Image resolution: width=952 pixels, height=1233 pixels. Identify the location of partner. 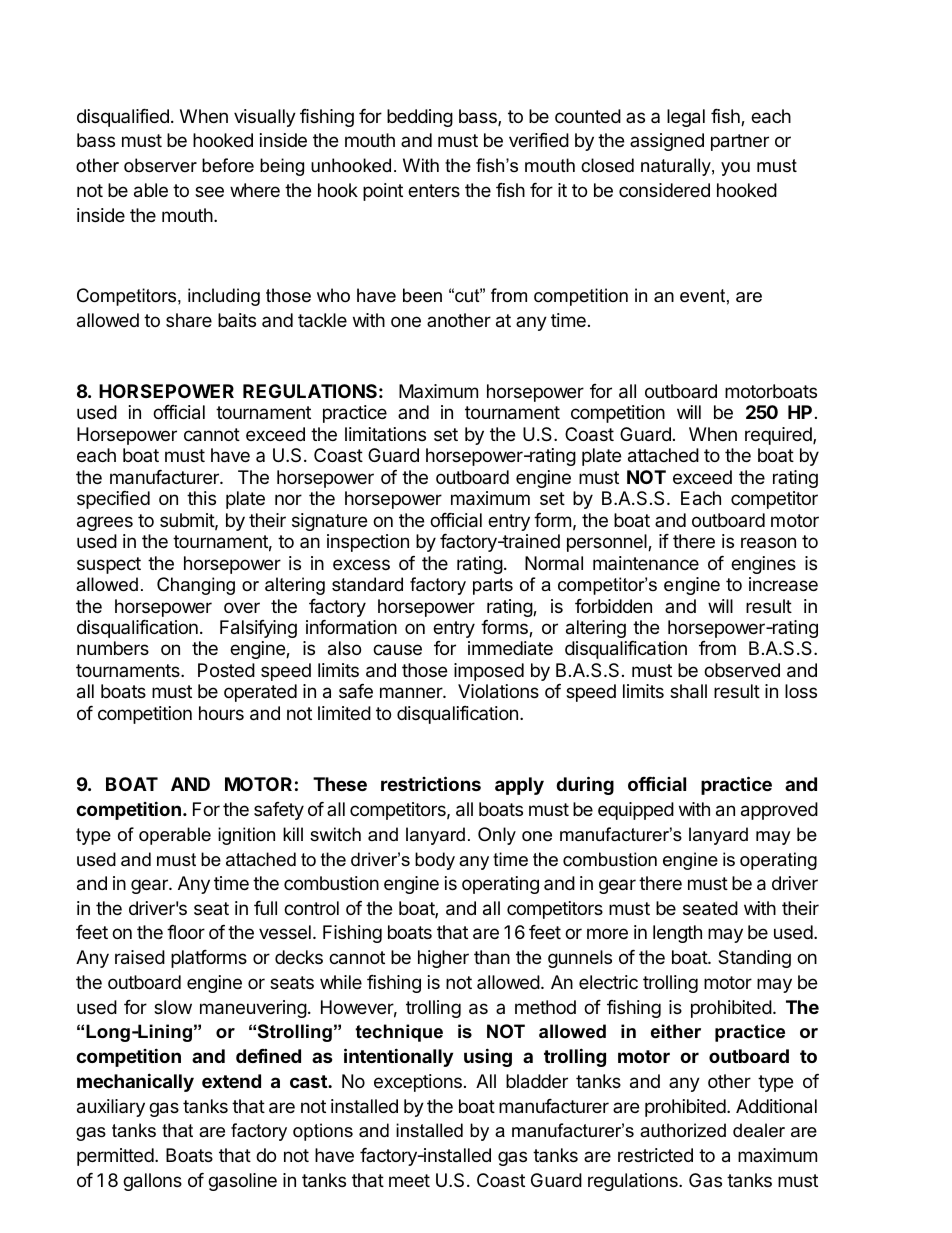
(740, 142).
